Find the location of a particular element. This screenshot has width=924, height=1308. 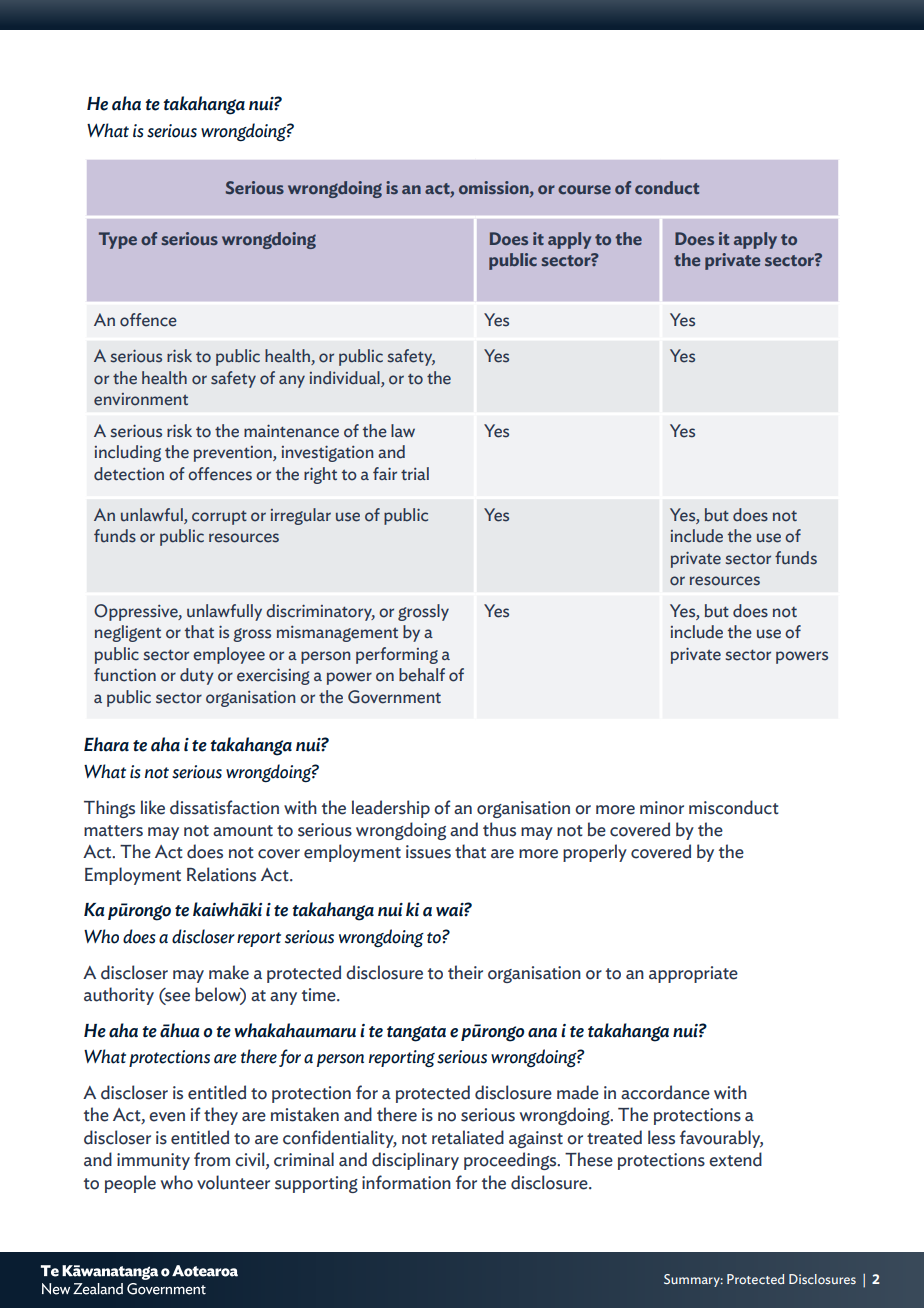

behalf is located at coordinates (422, 675).
